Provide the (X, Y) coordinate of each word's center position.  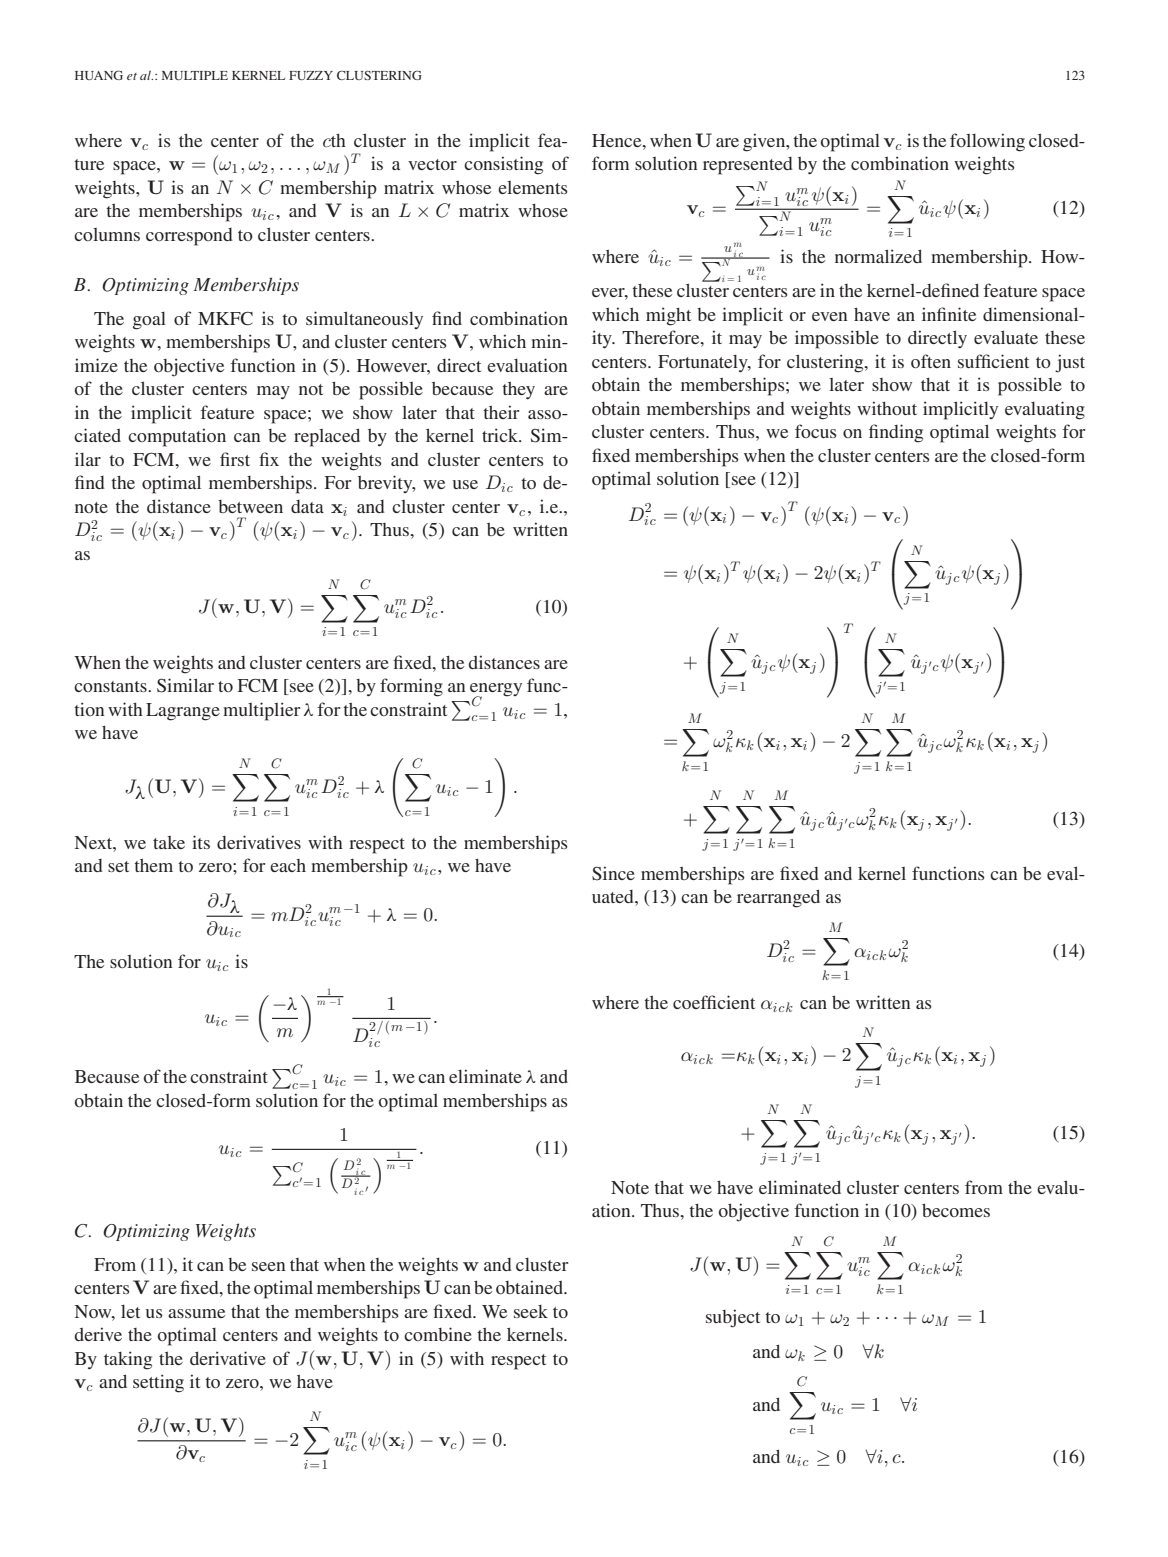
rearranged (778, 898)
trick (501, 435)
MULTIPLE (195, 75)
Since (613, 873)
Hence (618, 140)
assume (196, 1313)
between (250, 506)
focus (816, 431)
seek (531, 1311)
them (153, 865)
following (987, 142)
